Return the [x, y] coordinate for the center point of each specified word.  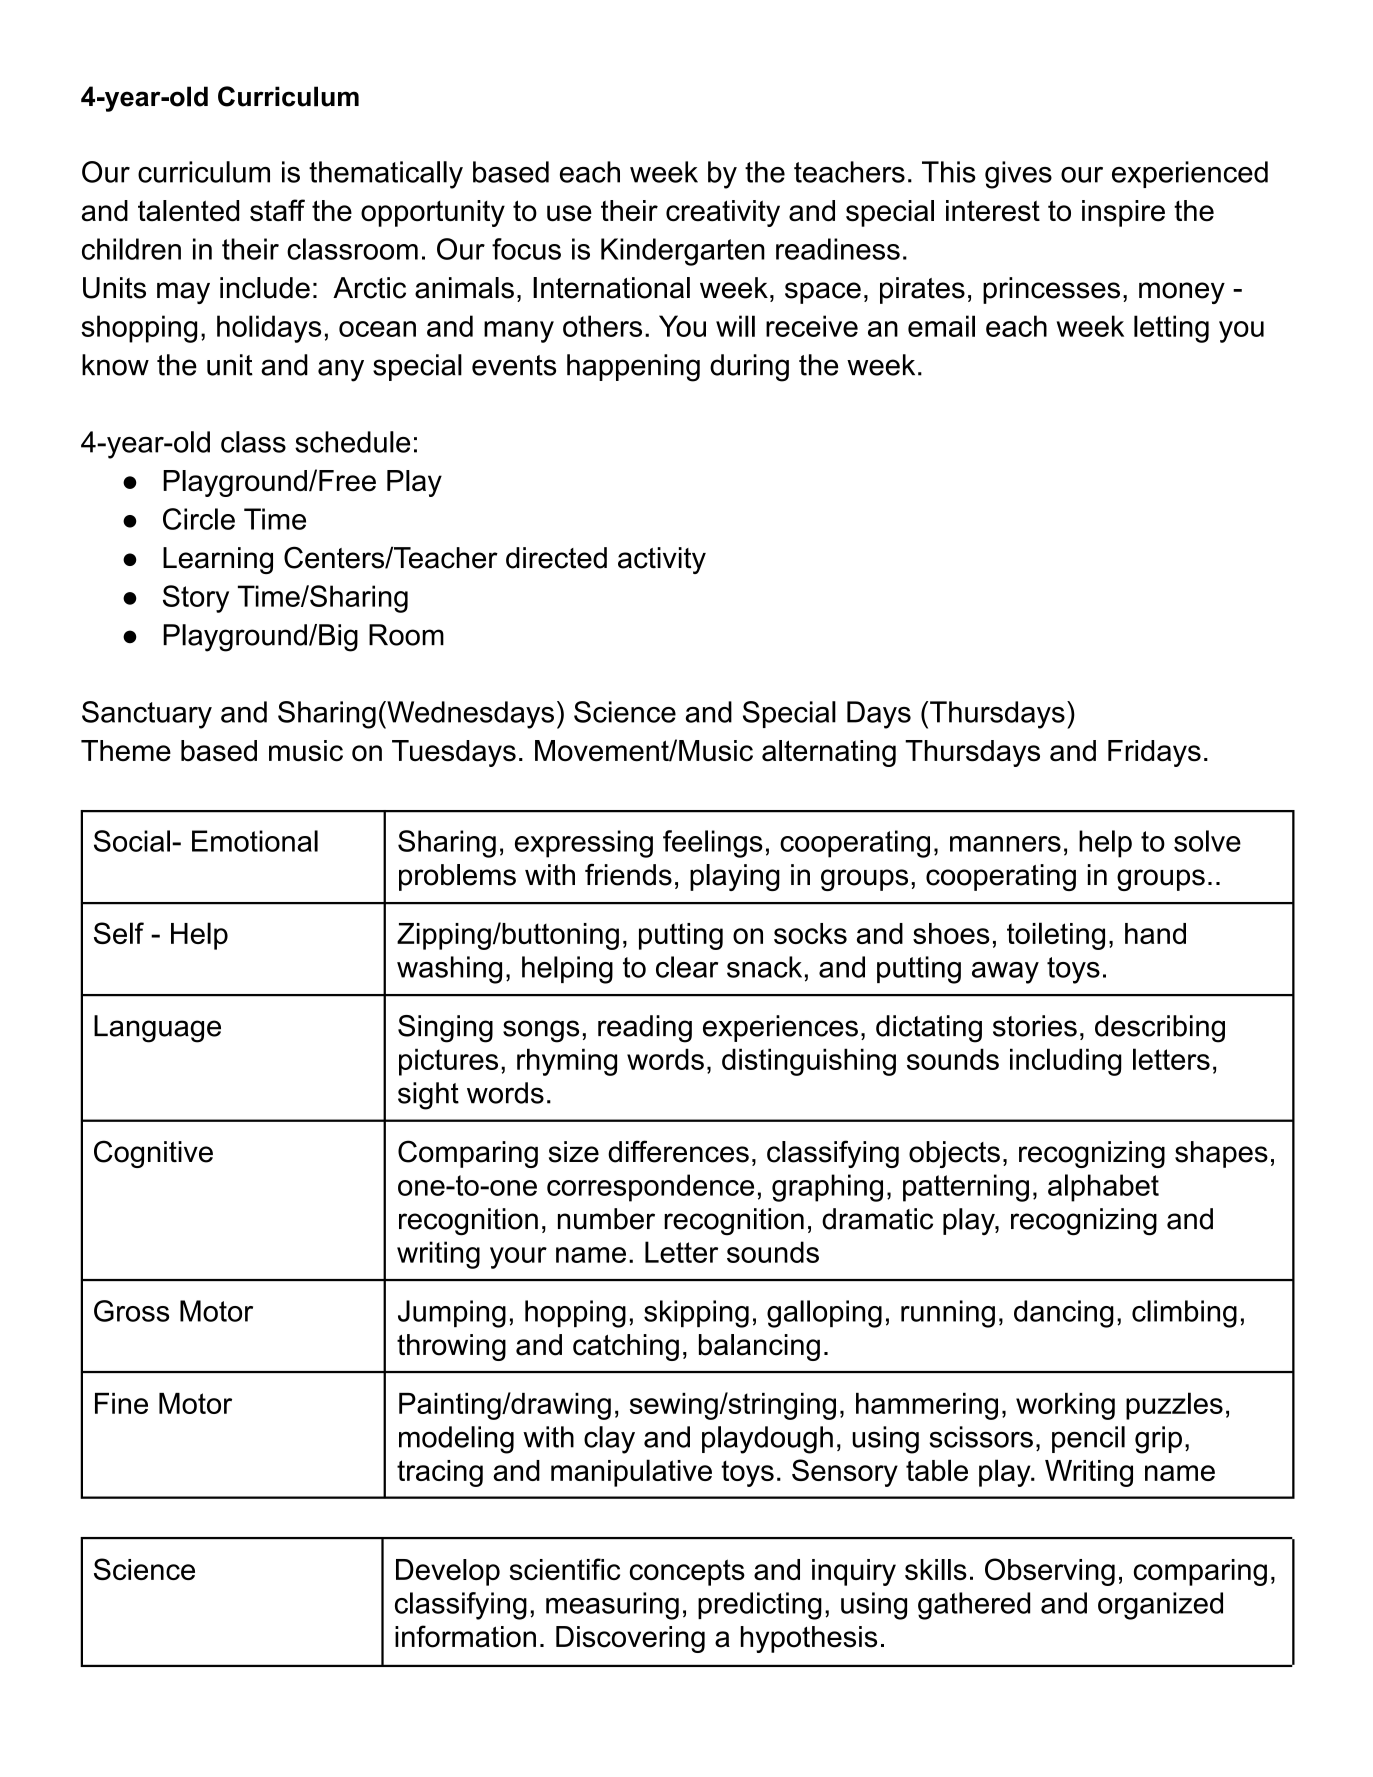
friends [628, 874]
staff [277, 210]
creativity [723, 213]
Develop [448, 1572]
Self [119, 933]
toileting [1056, 936]
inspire [1123, 213]
